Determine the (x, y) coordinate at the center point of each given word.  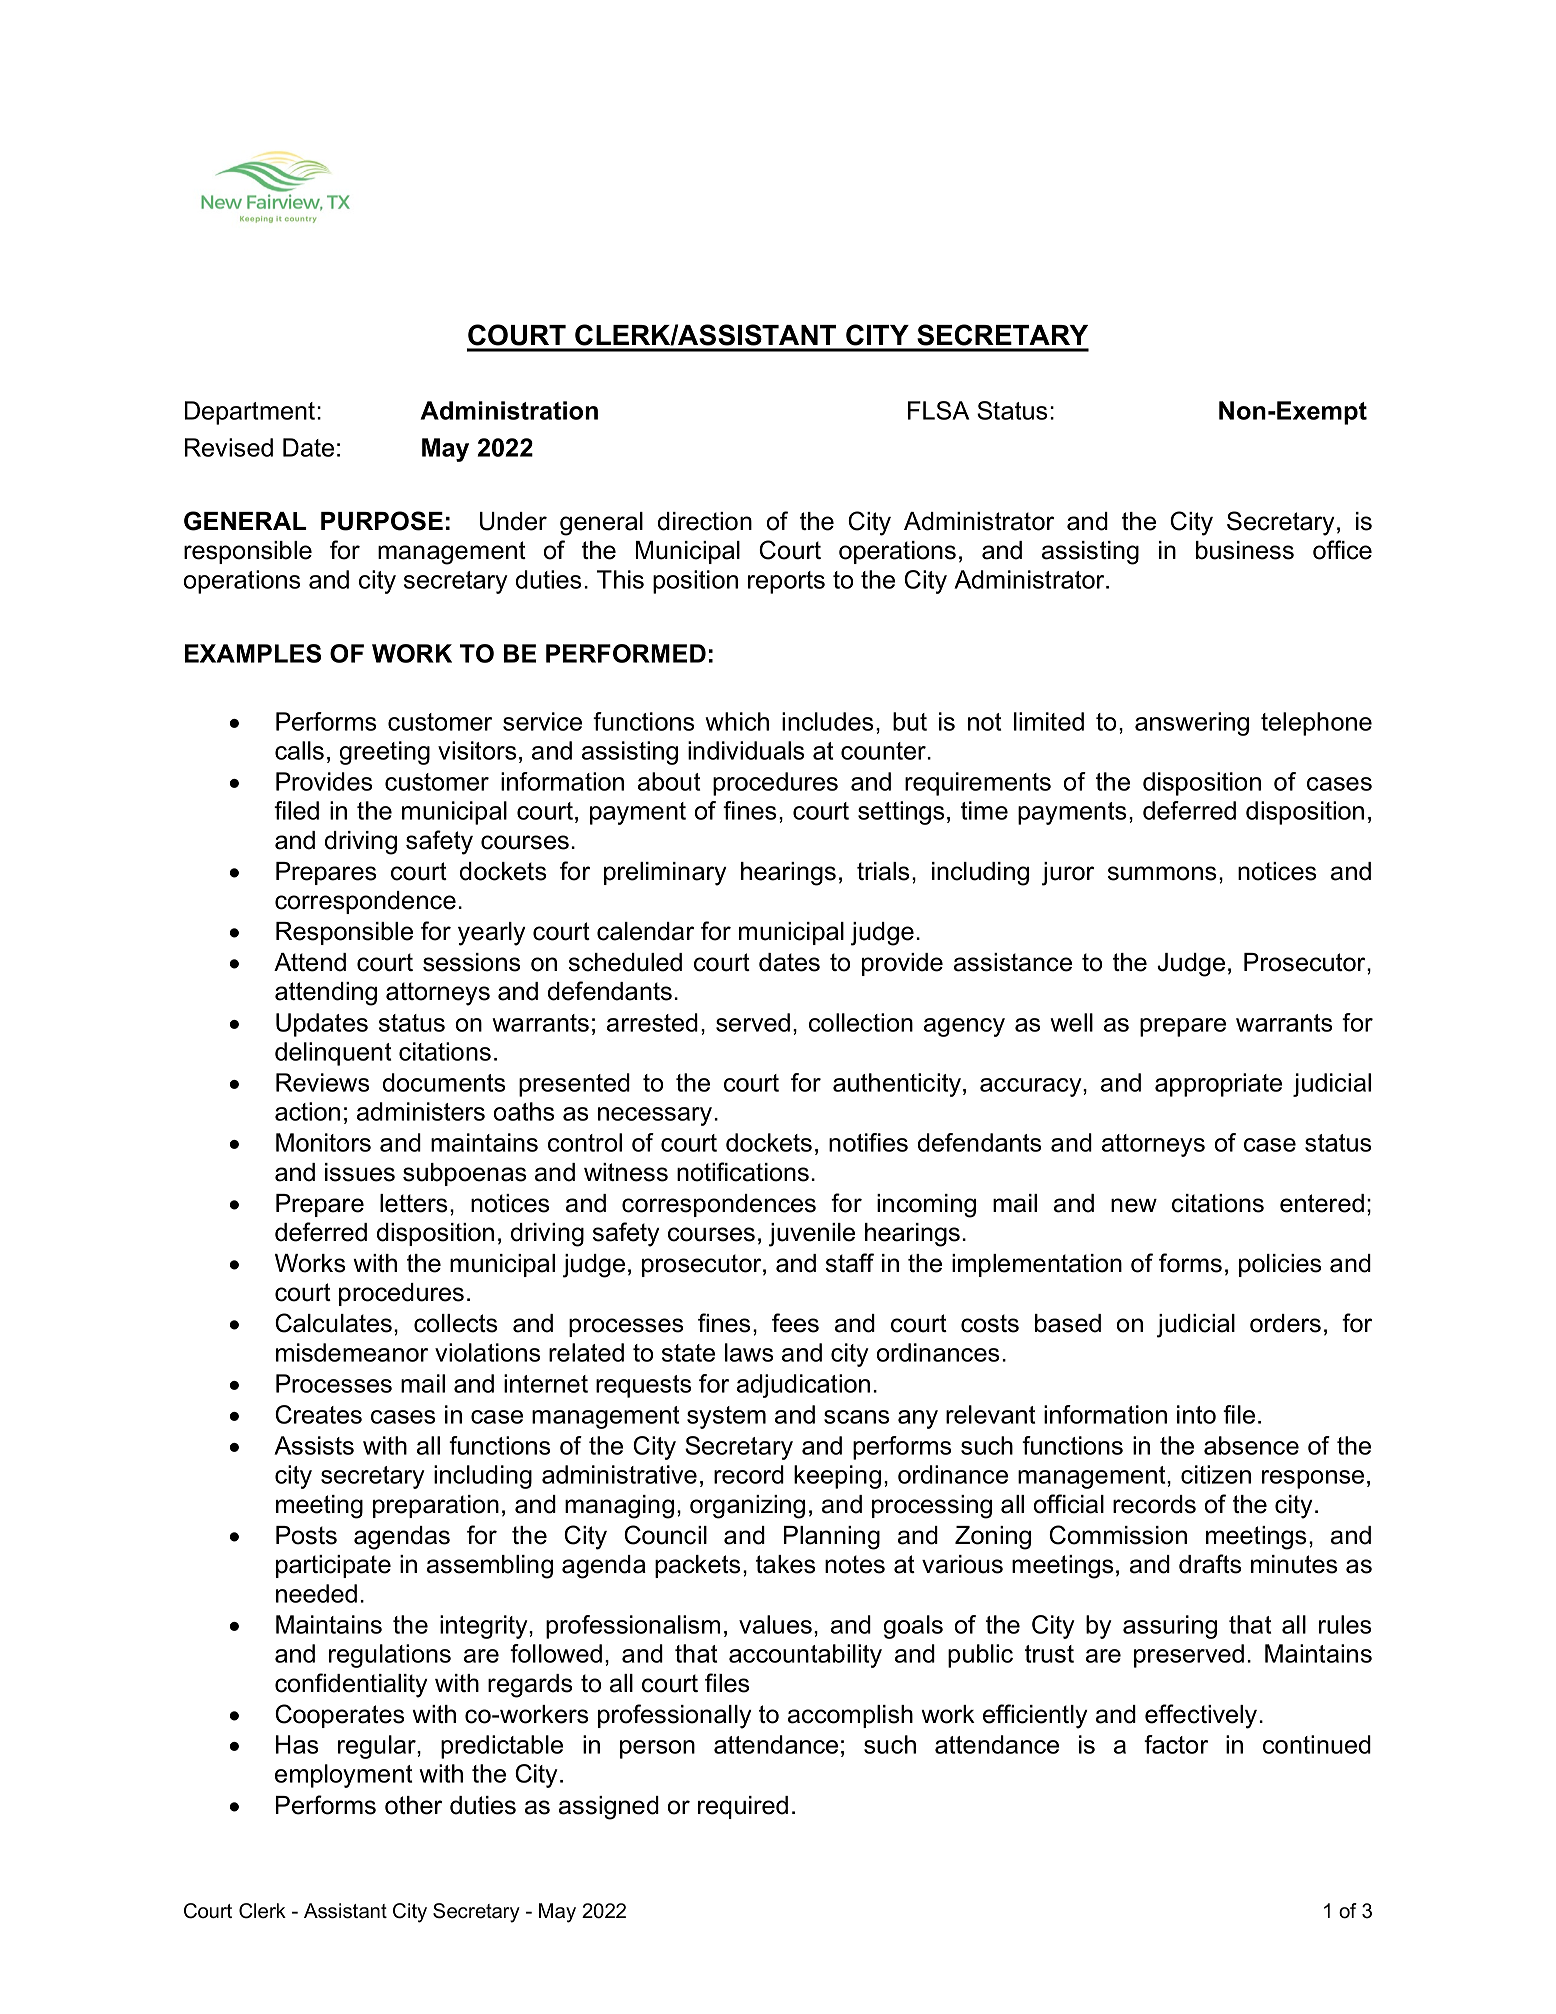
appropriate (1218, 1085)
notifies (868, 1142)
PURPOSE (382, 521)
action (307, 1111)
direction (705, 521)
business (1245, 550)
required (743, 1807)
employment (344, 1776)
